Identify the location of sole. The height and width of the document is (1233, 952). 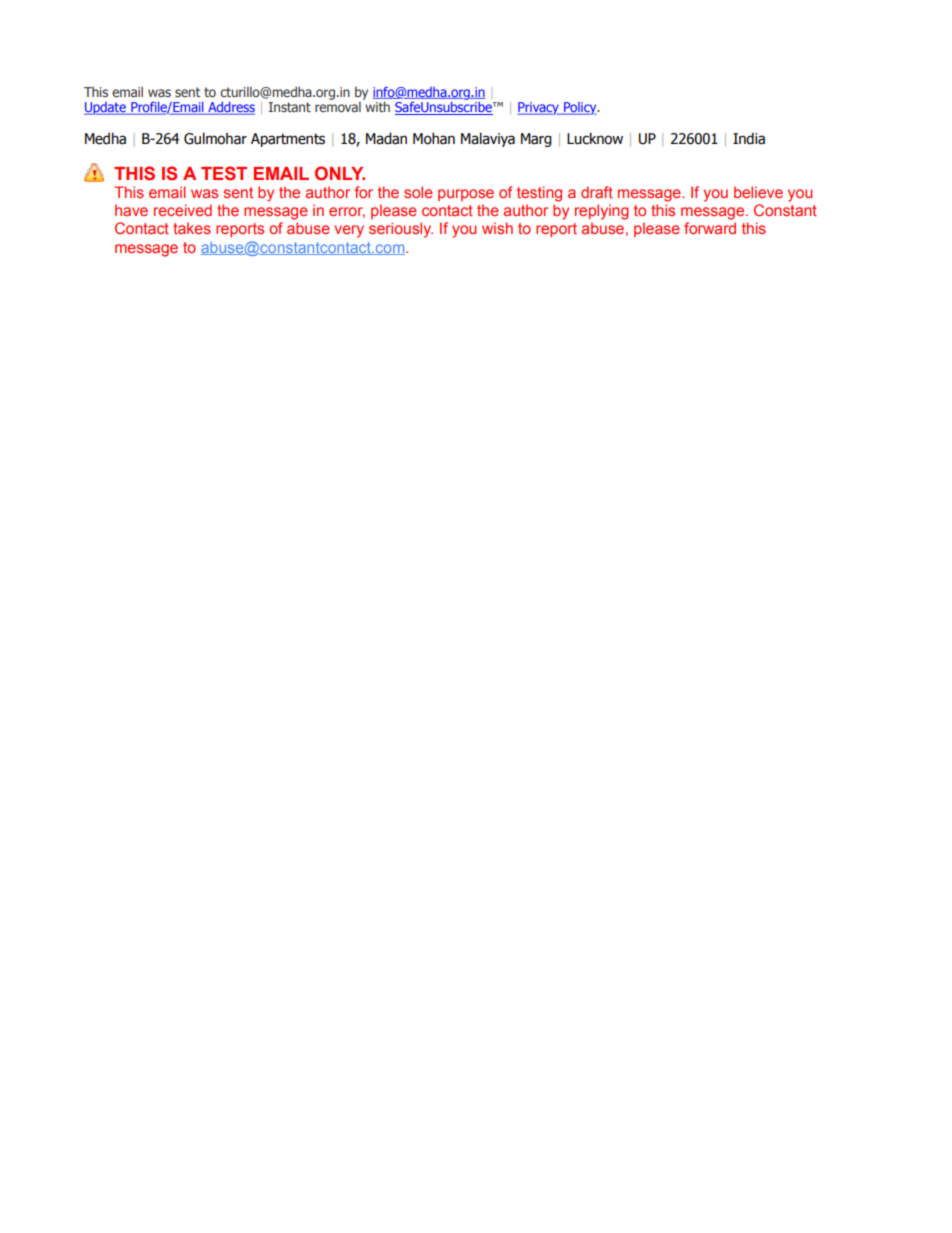
(418, 192).
